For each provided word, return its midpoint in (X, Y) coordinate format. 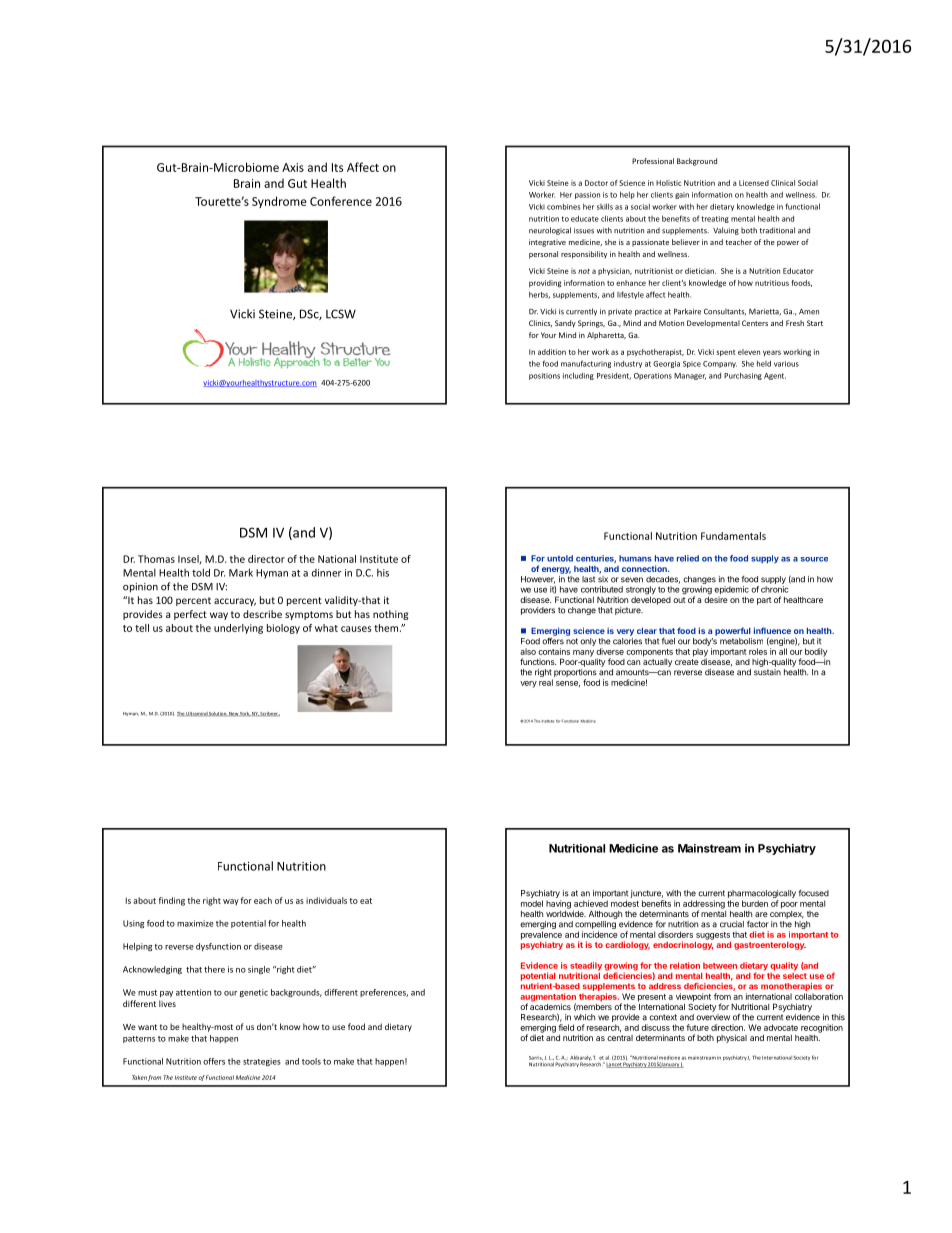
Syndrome (279, 202)
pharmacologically (762, 895)
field (566, 1027)
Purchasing (743, 376)
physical (732, 1038)
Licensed (754, 183)
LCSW (341, 314)
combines (564, 207)
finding (171, 901)
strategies (262, 1062)
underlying (238, 629)
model (532, 903)
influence (772, 630)
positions (544, 376)
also (528, 651)
